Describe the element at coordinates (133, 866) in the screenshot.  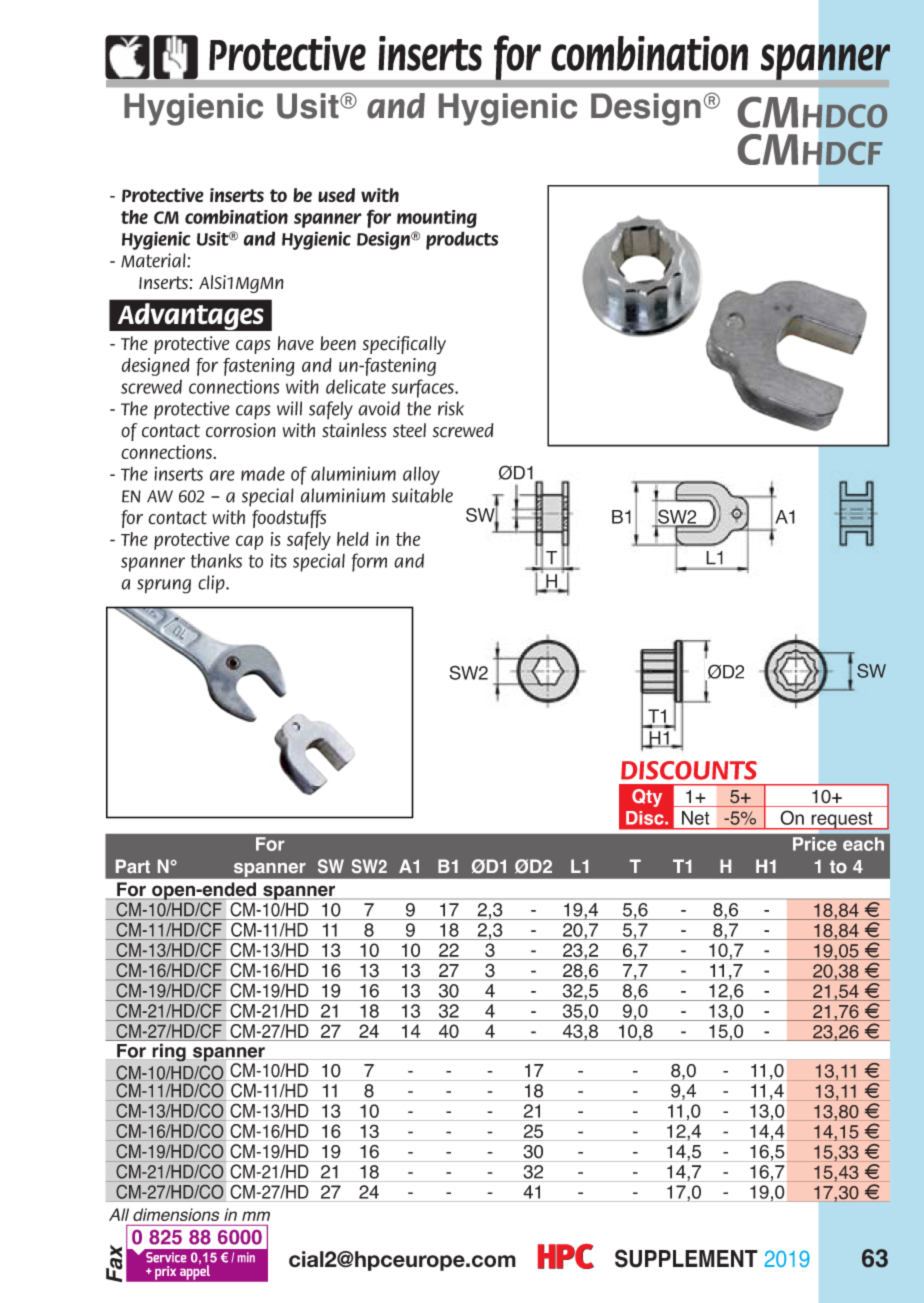
I see `Part` at that location.
